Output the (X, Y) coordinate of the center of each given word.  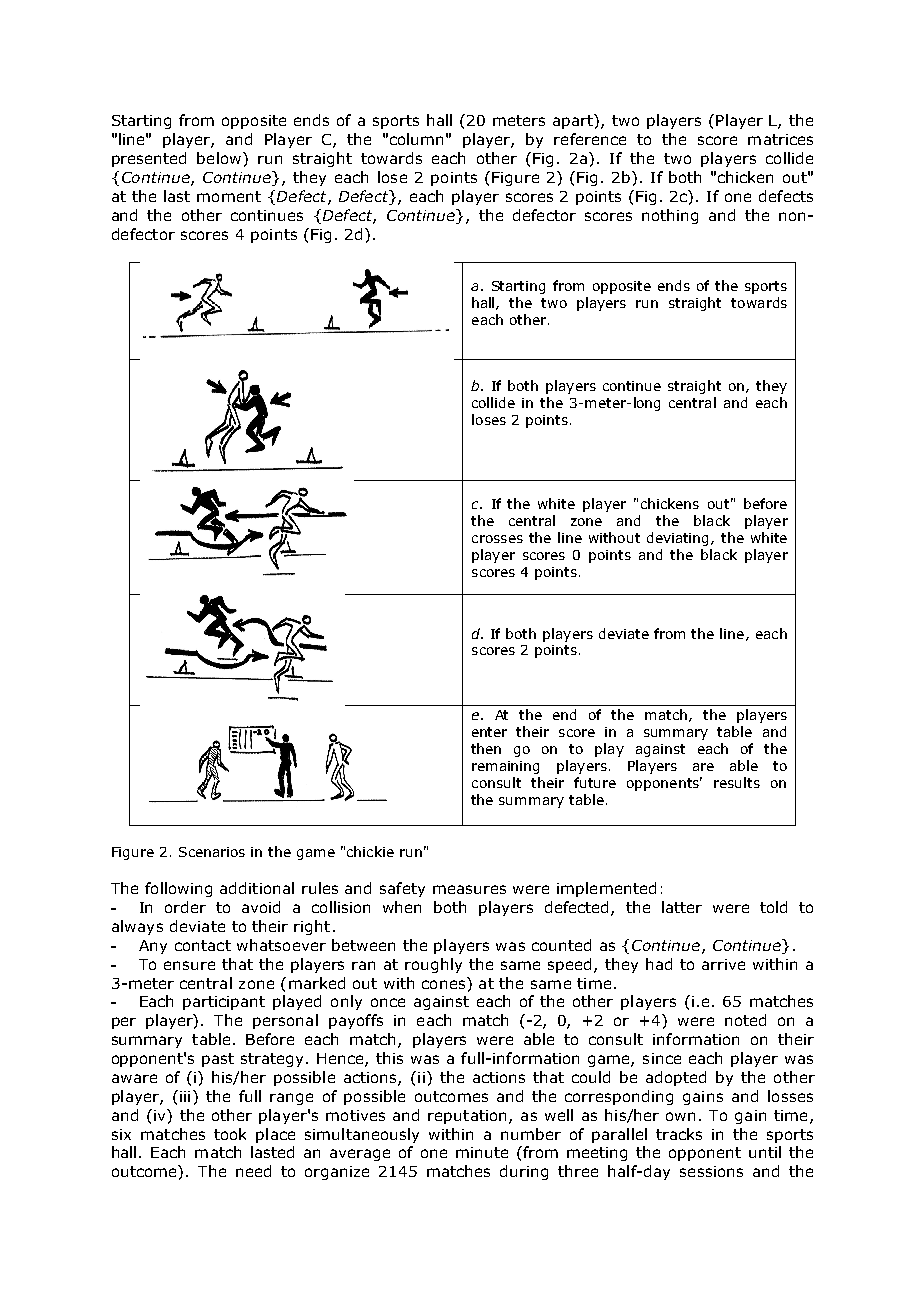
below (220, 158)
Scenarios (212, 852)
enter (489, 732)
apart (574, 121)
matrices (780, 139)
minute (482, 1152)
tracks (679, 1134)
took (230, 1134)
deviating (679, 539)
